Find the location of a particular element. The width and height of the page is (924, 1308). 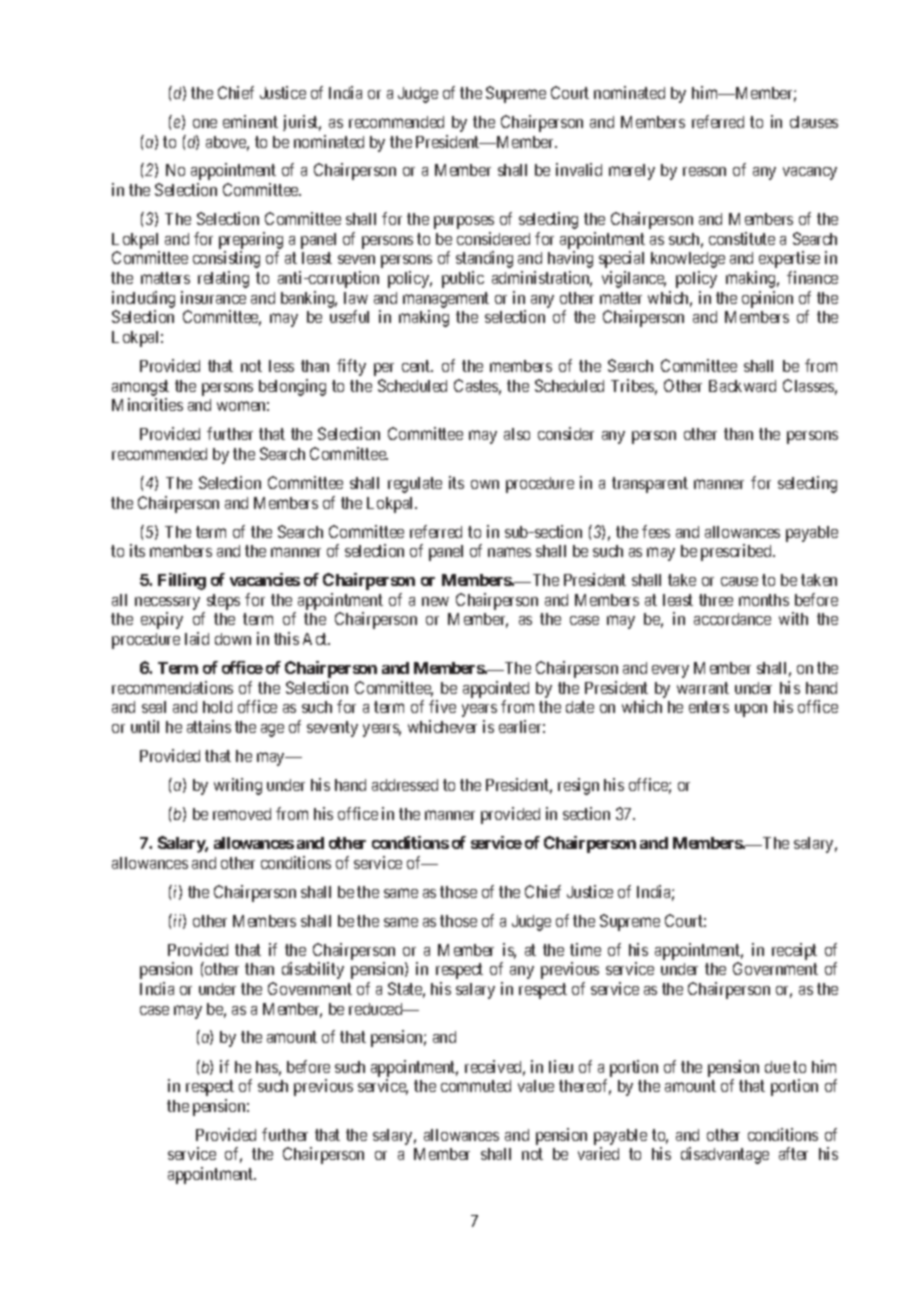

accordance is located at coordinates (732, 619).
